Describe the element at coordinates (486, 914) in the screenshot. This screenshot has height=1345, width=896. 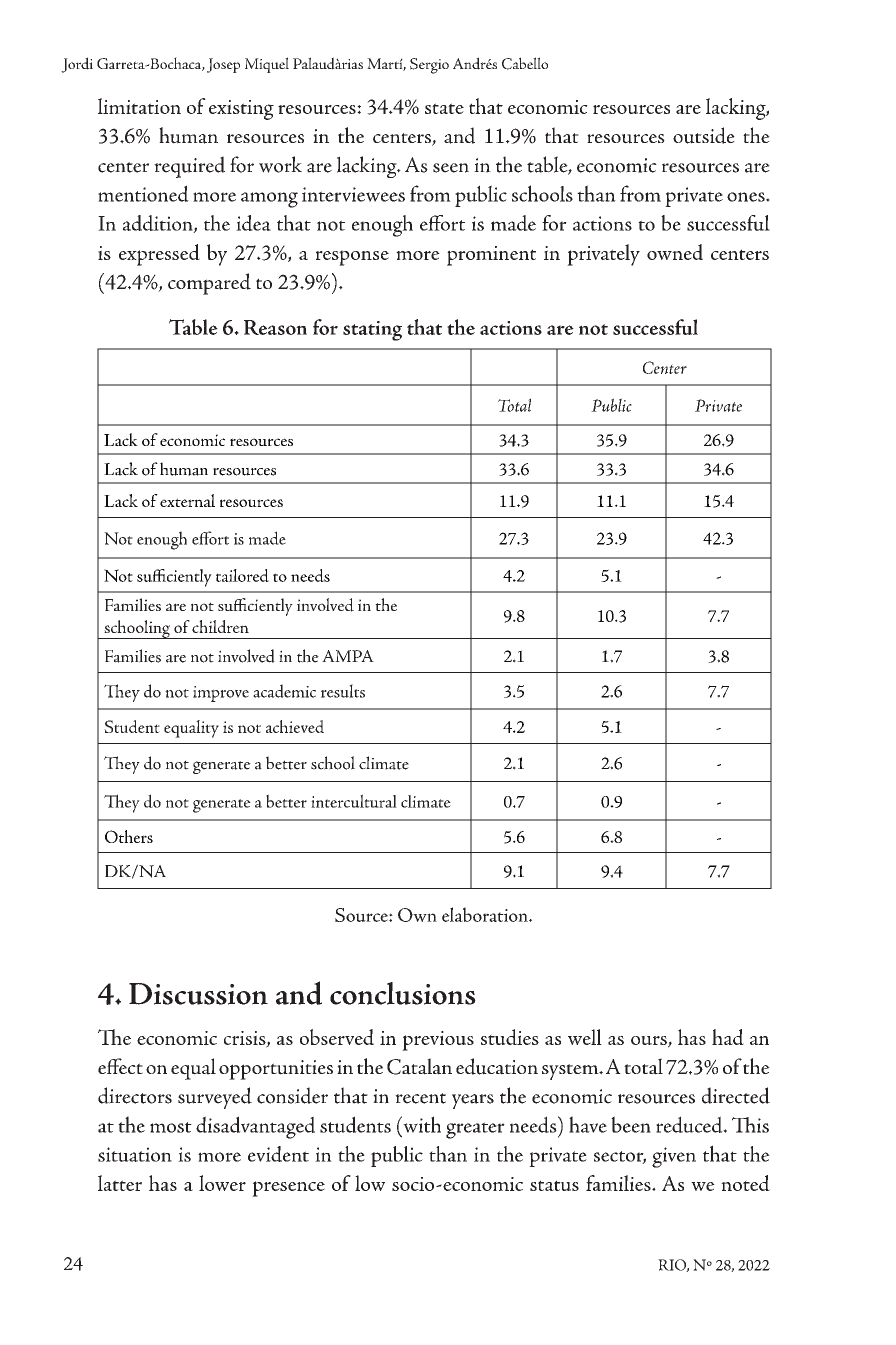
I see `elaboration` at that location.
